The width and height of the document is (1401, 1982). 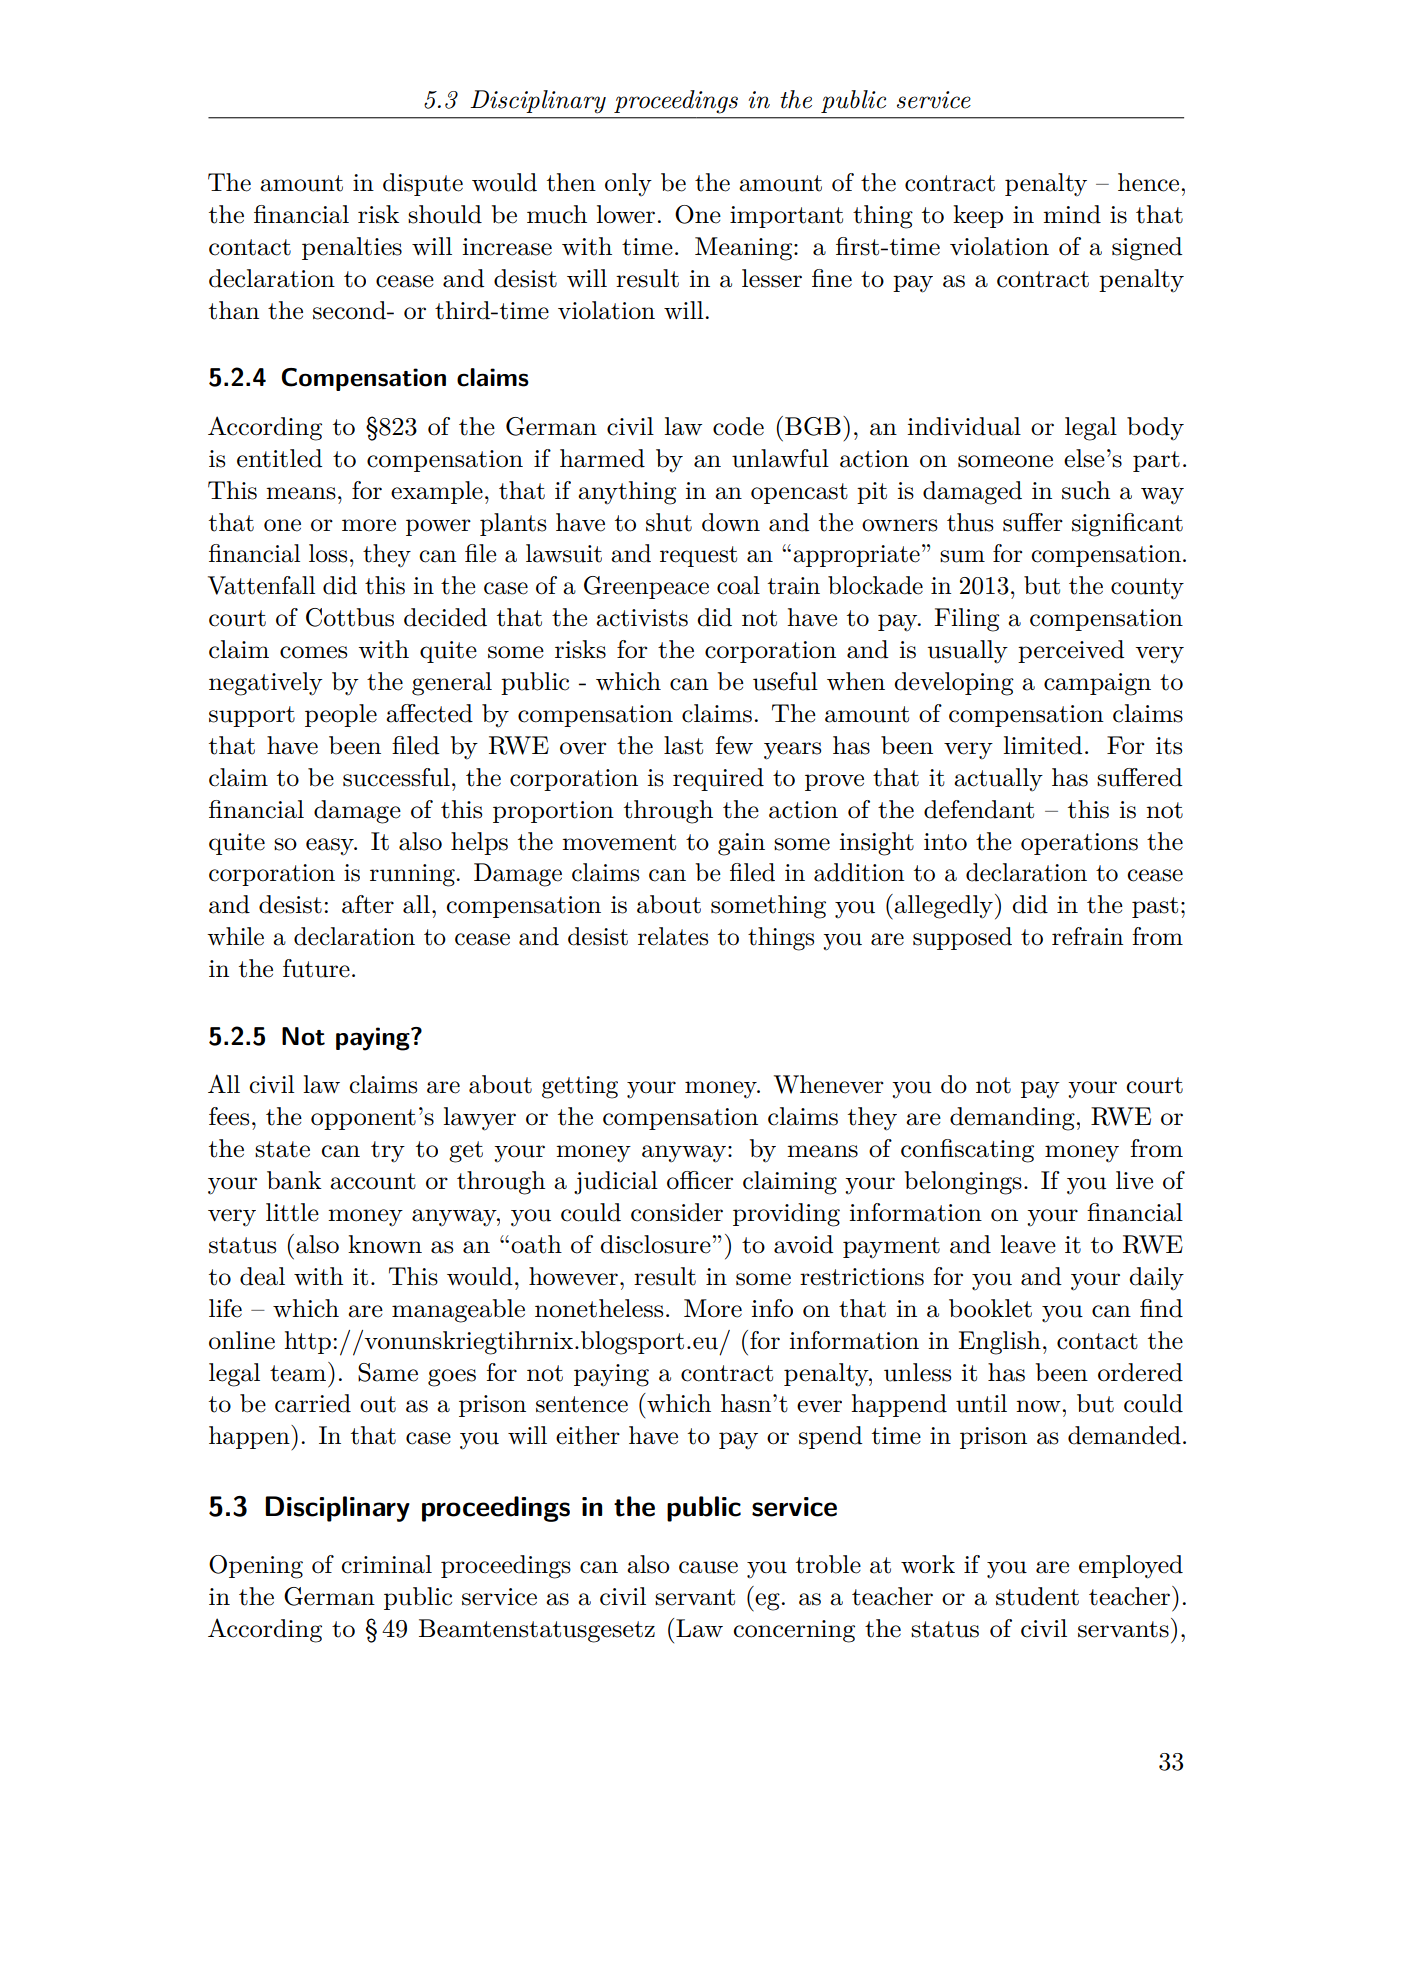 I want to click on request, so click(x=698, y=556).
